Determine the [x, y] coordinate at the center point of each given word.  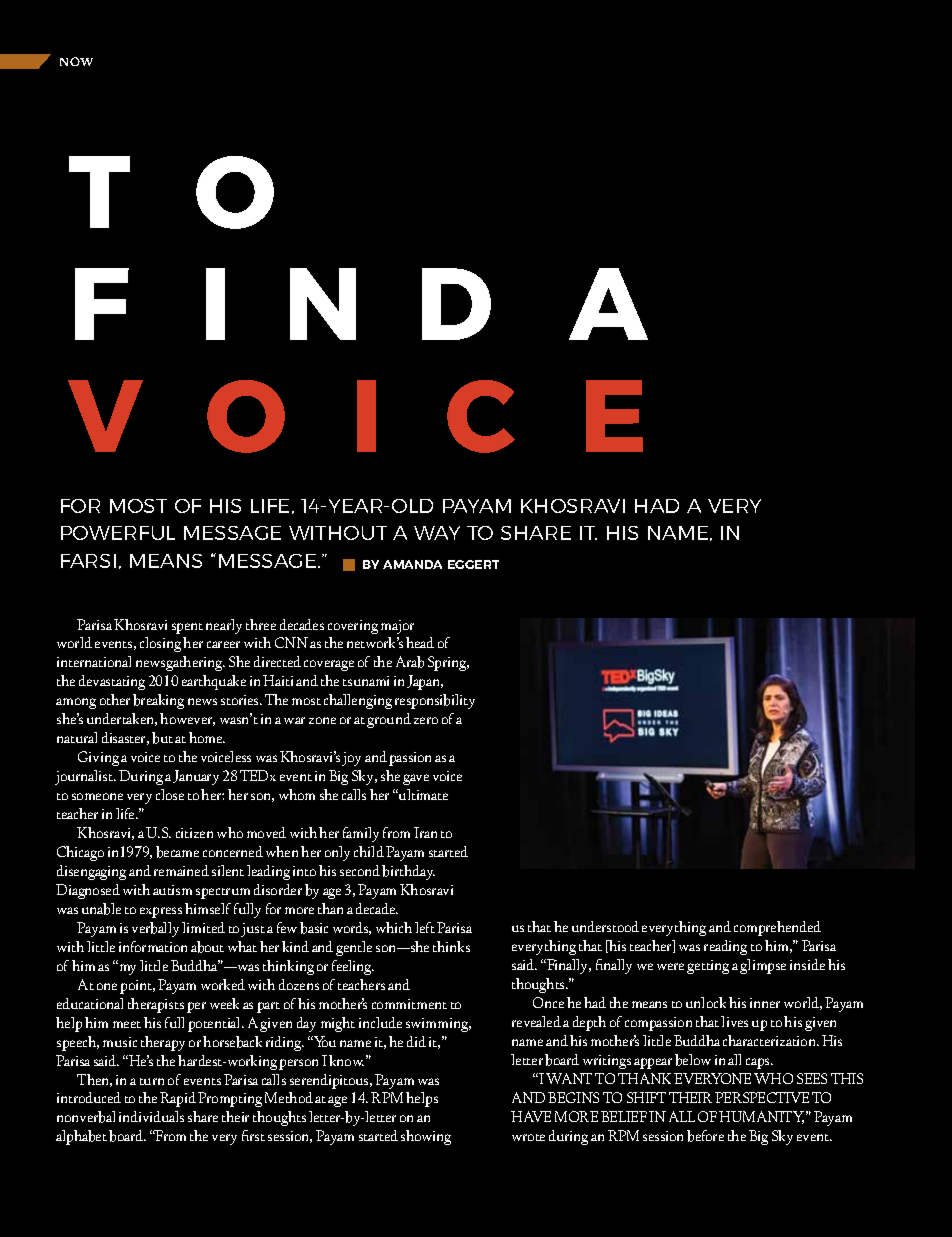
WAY [437, 533]
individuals [151, 1116]
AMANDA [412, 564]
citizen [194, 833]
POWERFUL [118, 533]
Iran [425, 832]
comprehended [777, 928]
